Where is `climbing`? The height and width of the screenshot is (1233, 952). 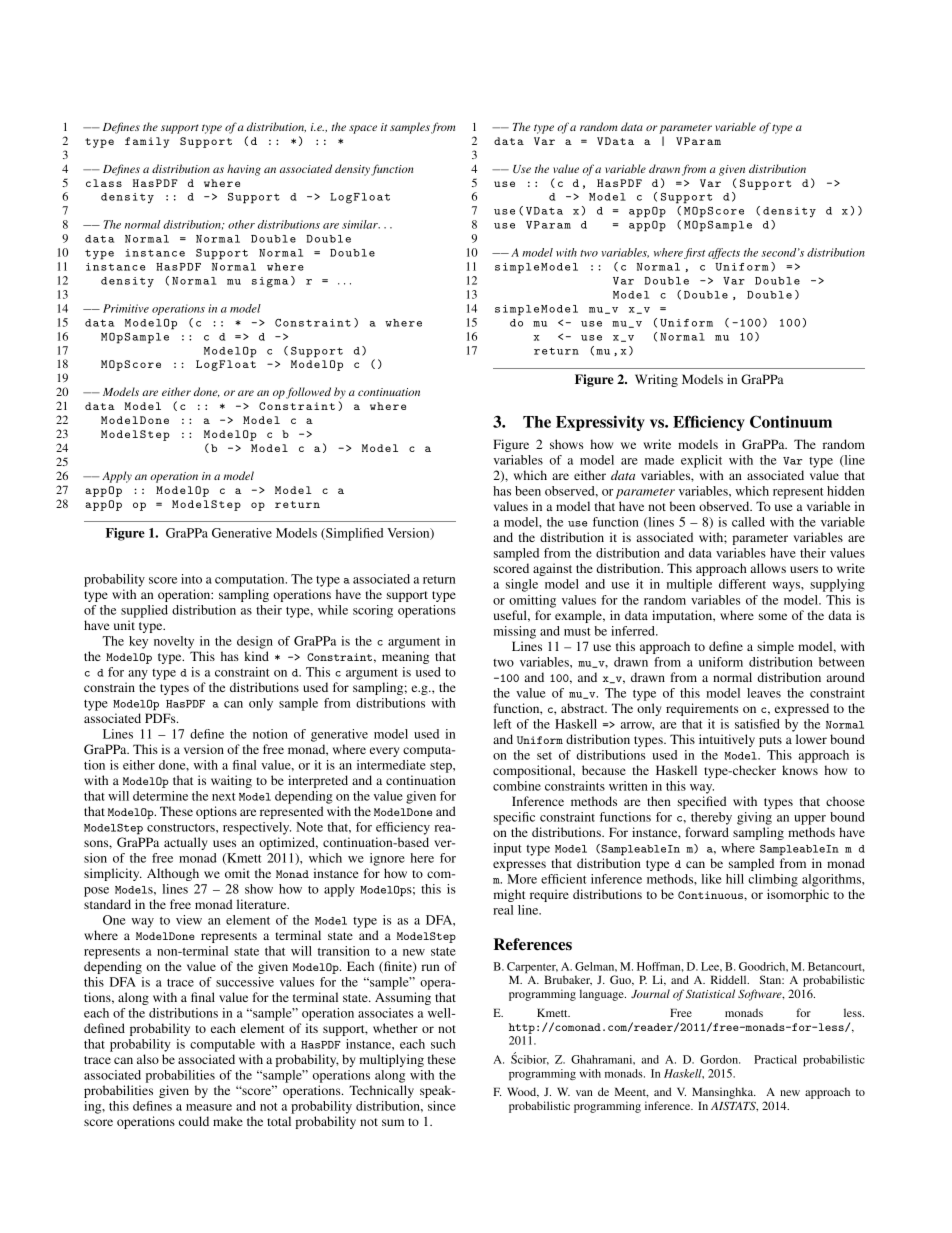
climbing is located at coordinates (773, 880).
